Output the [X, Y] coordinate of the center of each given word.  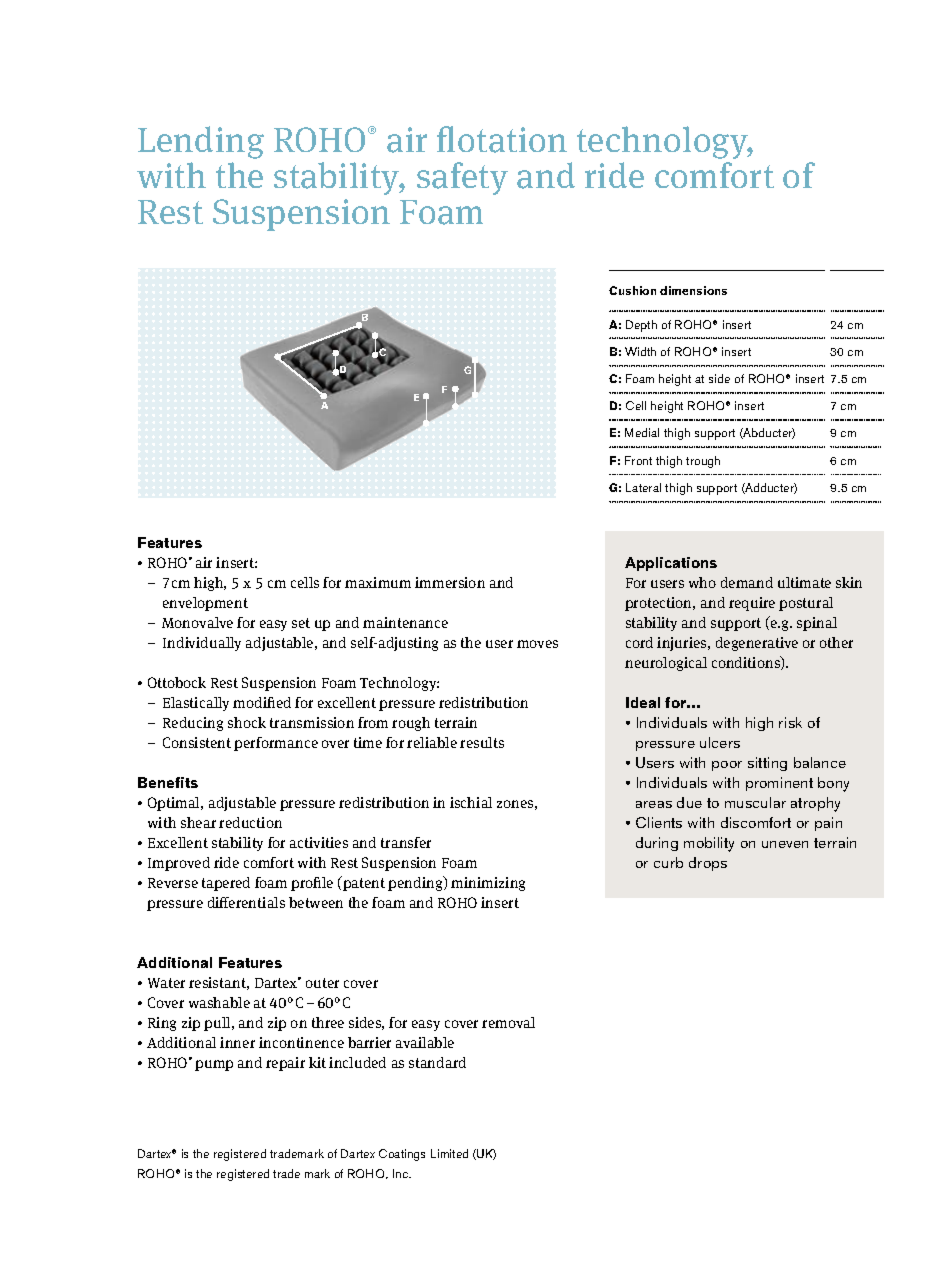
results [482, 742]
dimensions [693, 290]
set [301, 623]
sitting [767, 764]
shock [247, 722]
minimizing [488, 884]
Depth [641, 326]
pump [214, 1065]
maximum [378, 582]
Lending [201, 142]
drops [708, 864]
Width [640, 351]
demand [747, 582]
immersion [450, 582]
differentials [246, 902]
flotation [502, 139]
